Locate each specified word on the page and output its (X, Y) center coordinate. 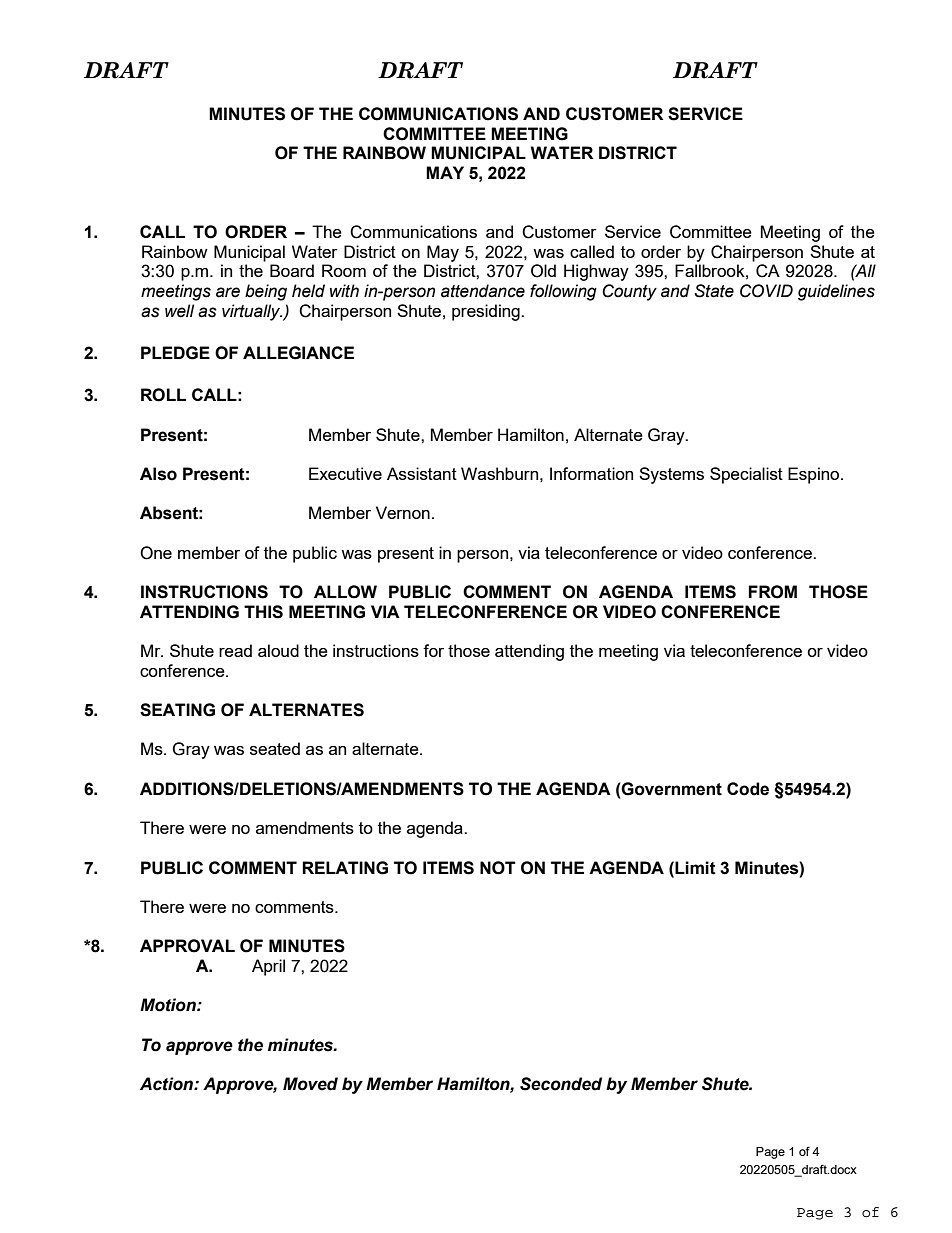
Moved (310, 1084)
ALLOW (345, 592)
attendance (483, 291)
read (235, 650)
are (228, 292)
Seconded (561, 1084)
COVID (766, 291)
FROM (772, 592)
